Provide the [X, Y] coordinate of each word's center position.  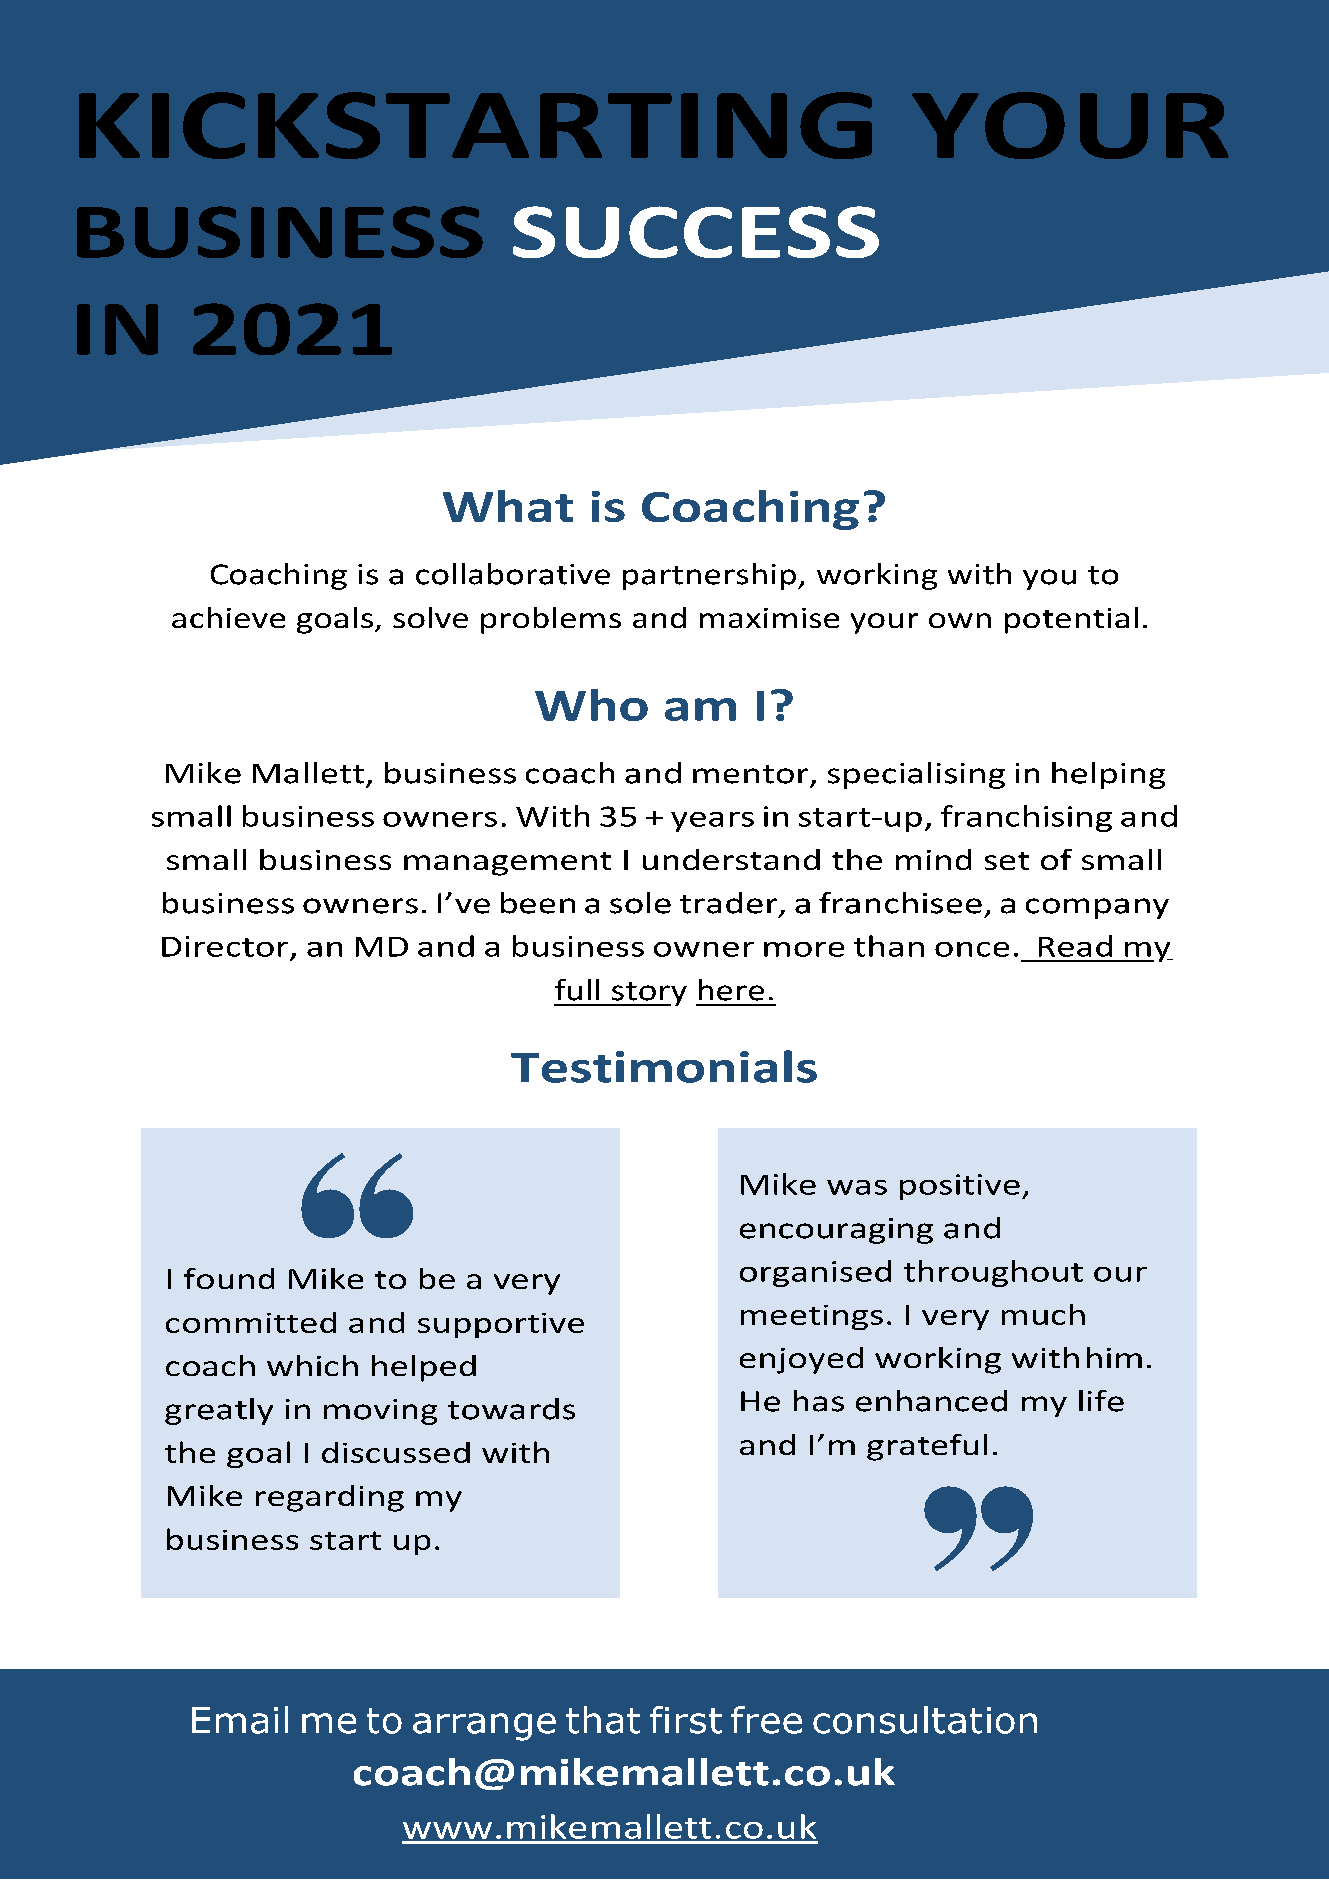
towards [511, 1409]
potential [1071, 620]
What [508, 506]
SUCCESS [696, 232]
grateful [927, 1447]
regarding [330, 1498]
